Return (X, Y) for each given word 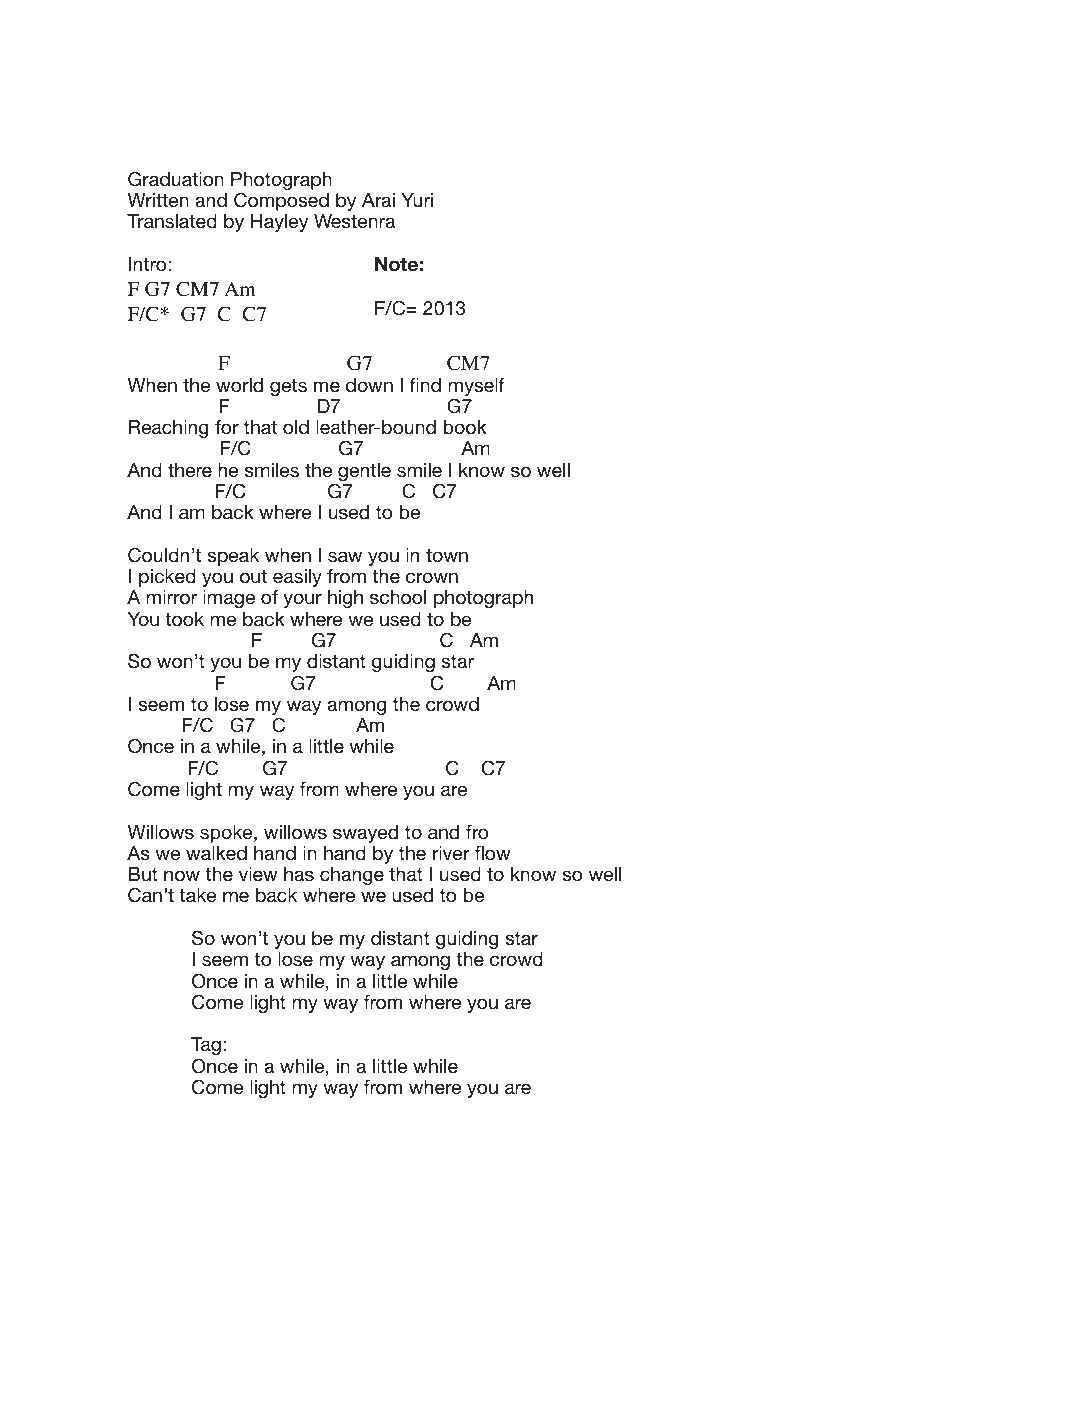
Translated (172, 221)
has (299, 874)
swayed (365, 834)
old (296, 427)
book (465, 427)
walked (216, 853)
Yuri (417, 200)
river (451, 853)
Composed (281, 201)
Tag (206, 1048)
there (190, 470)
